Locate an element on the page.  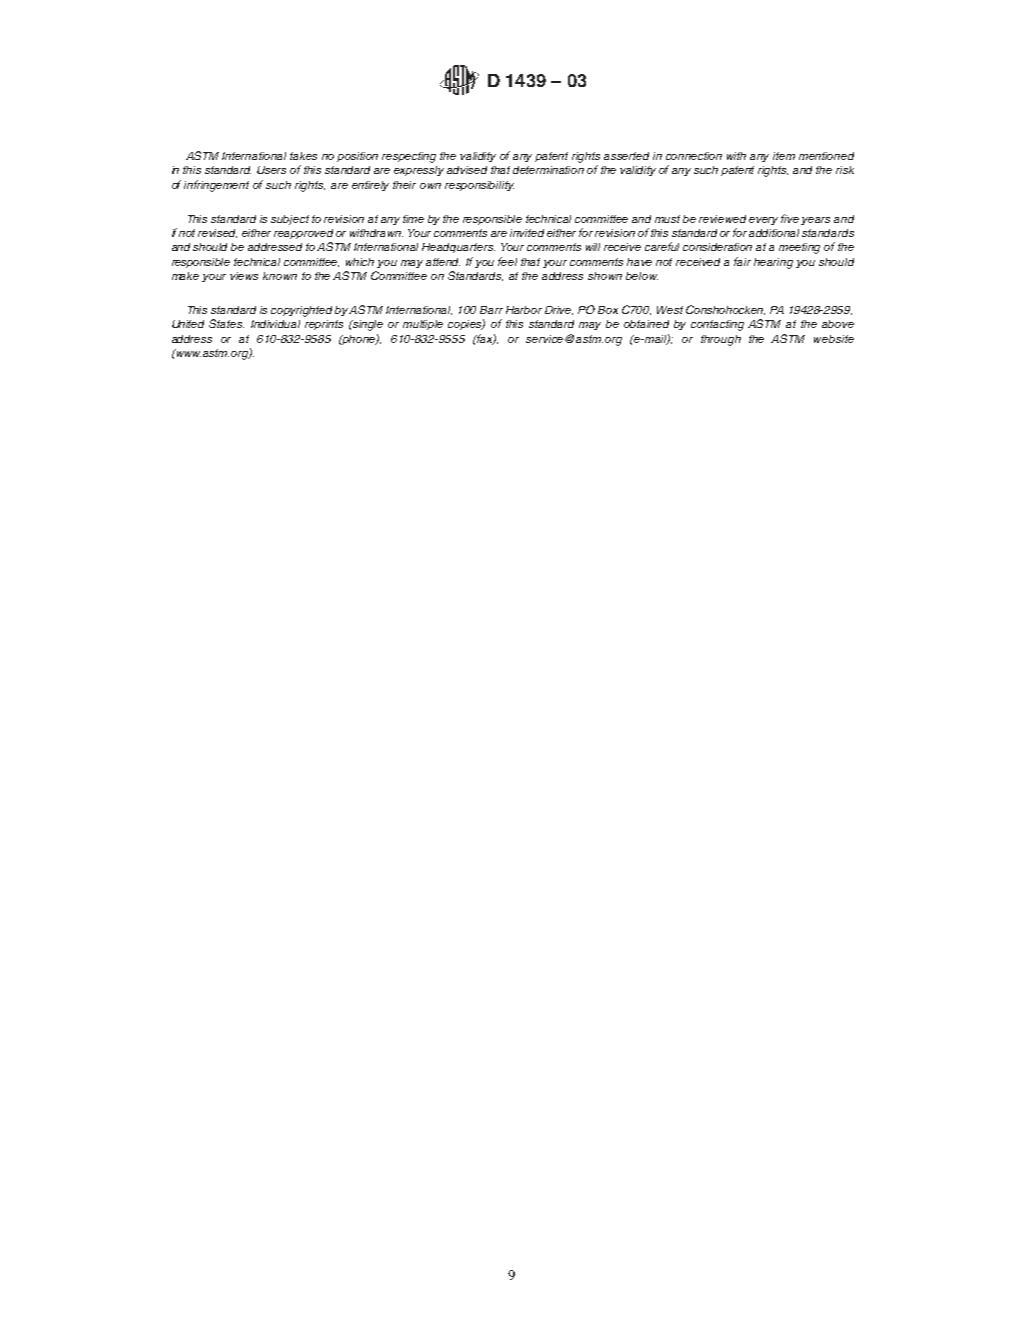
invited is located at coordinates (527, 233).
